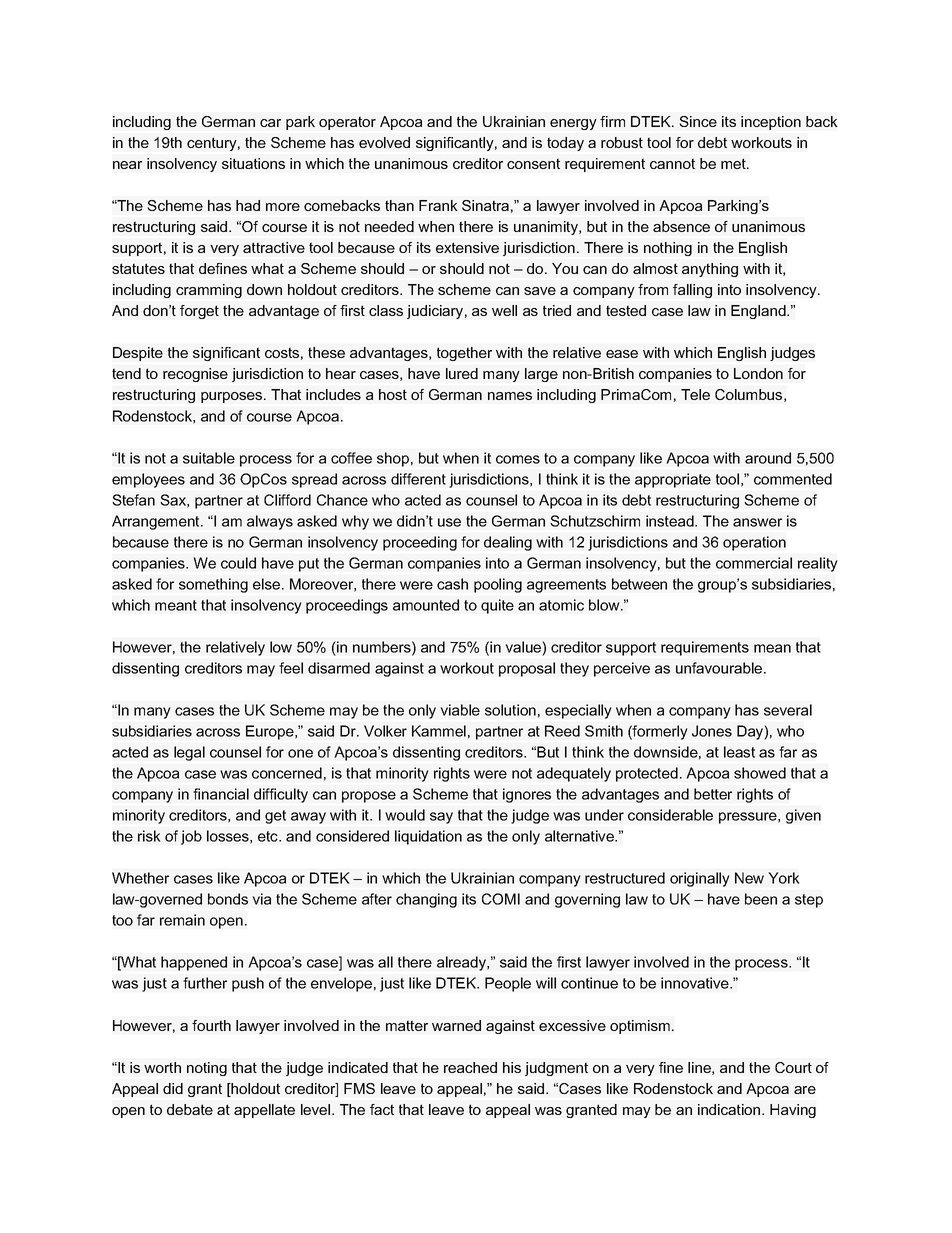 This screenshot has height=1233, width=952. I want to click on noting, so click(207, 1069).
